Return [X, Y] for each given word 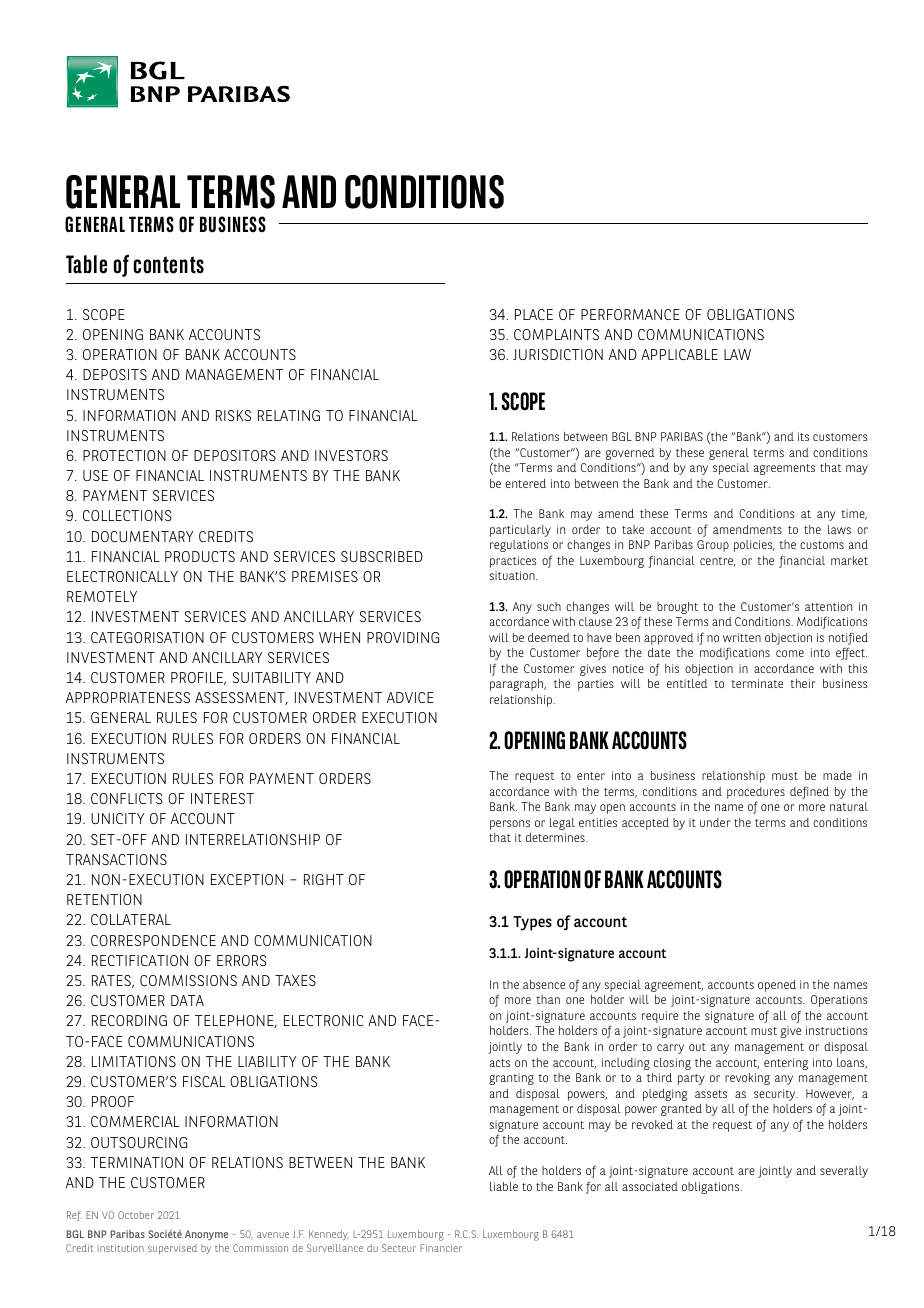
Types [532, 923]
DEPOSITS [115, 374]
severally [844, 1172]
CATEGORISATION [147, 637]
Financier [441, 1248]
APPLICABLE [679, 354]
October [136, 1215]
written [742, 637]
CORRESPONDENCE [153, 940]
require [660, 1017]
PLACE [534, 314]
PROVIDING [403, 637]
